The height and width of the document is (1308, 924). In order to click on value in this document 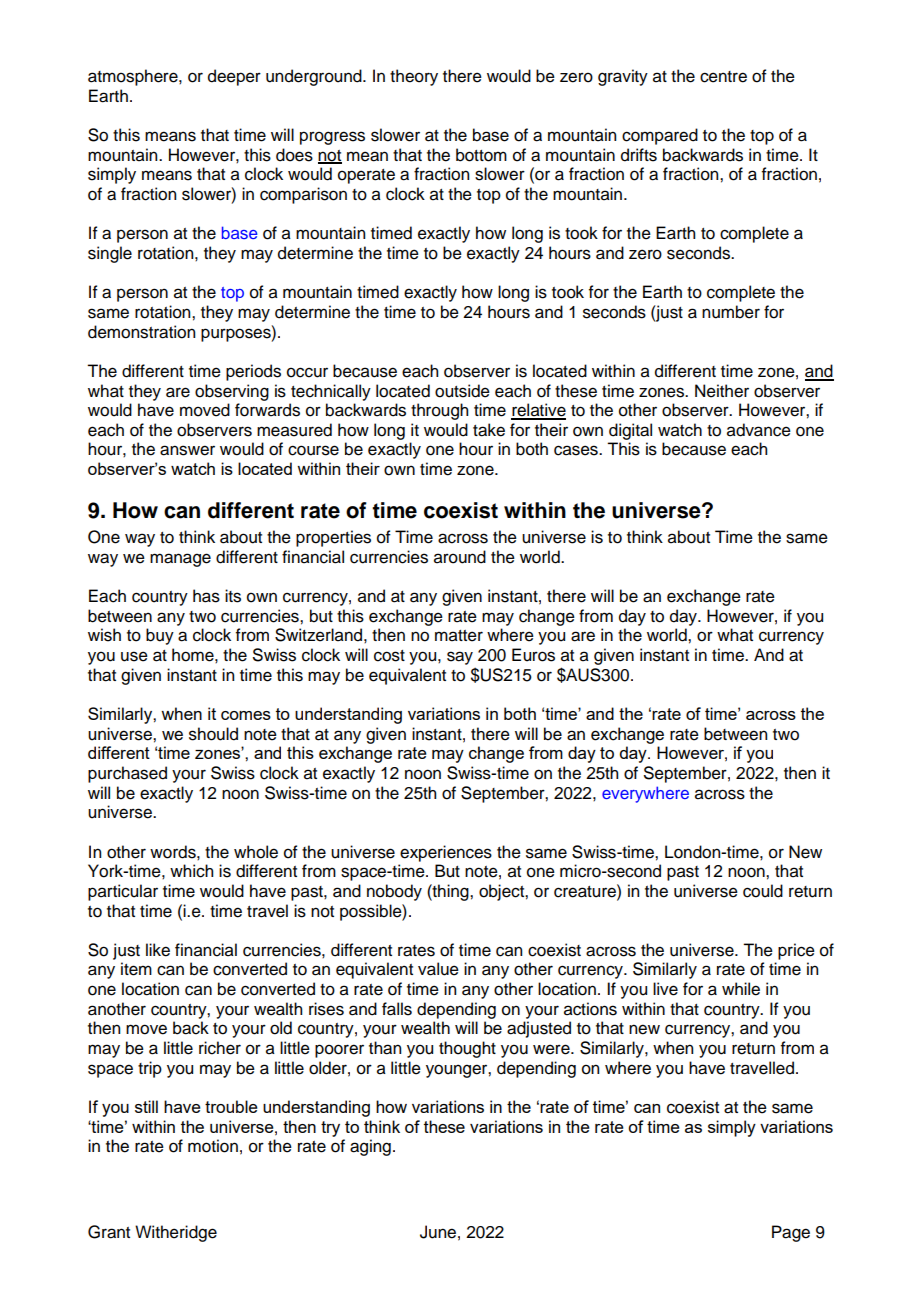, I will do `click(438, 969)`.
